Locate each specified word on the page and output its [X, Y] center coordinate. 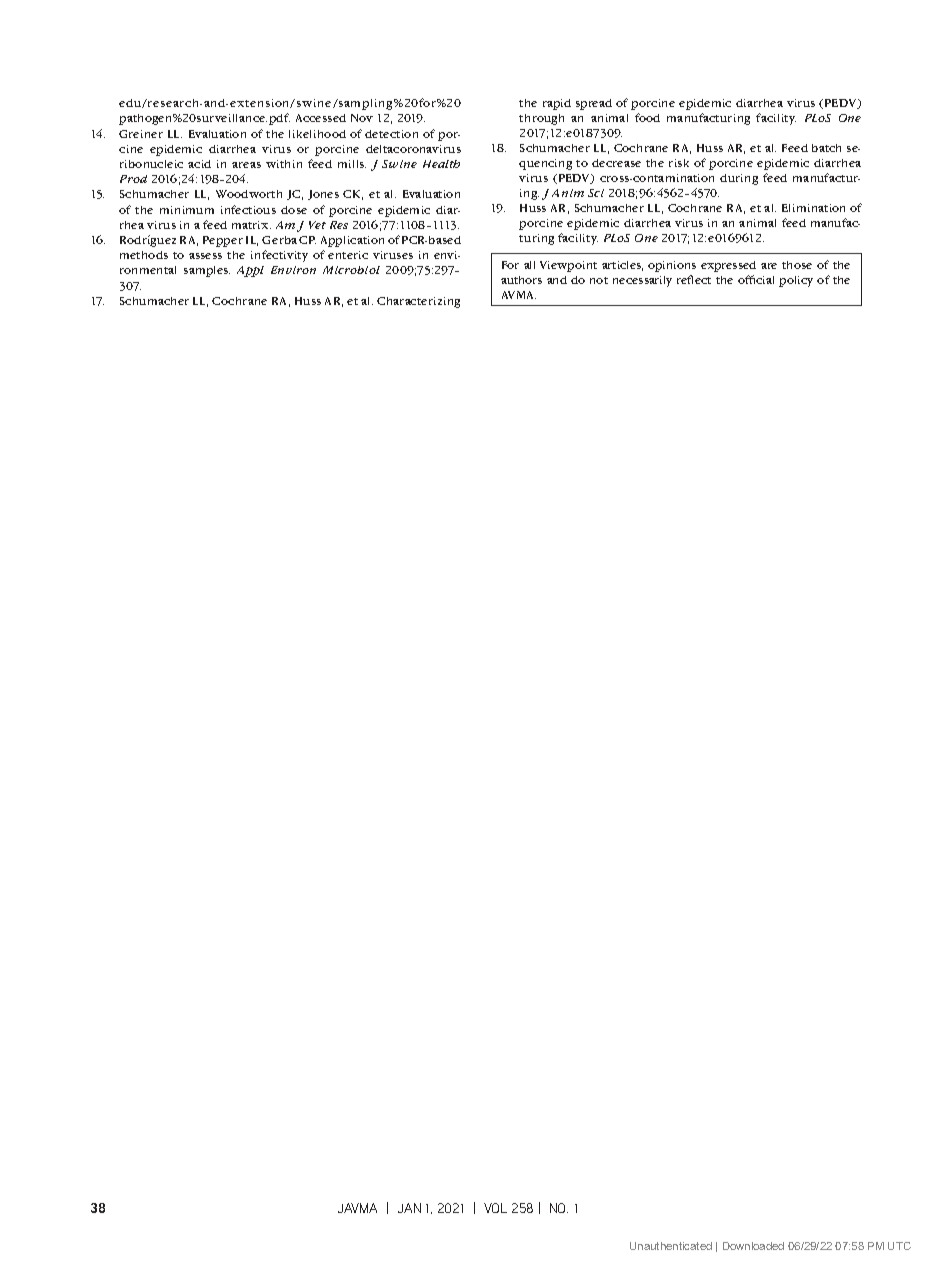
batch [826, 148]
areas [246, 165]
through [541, 119]
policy [796, 281]
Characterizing [418, 302]
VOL [495, 1208]
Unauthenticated [671, 1246]
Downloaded [753, 1246]
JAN [409, 1208]
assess [205, 256]
